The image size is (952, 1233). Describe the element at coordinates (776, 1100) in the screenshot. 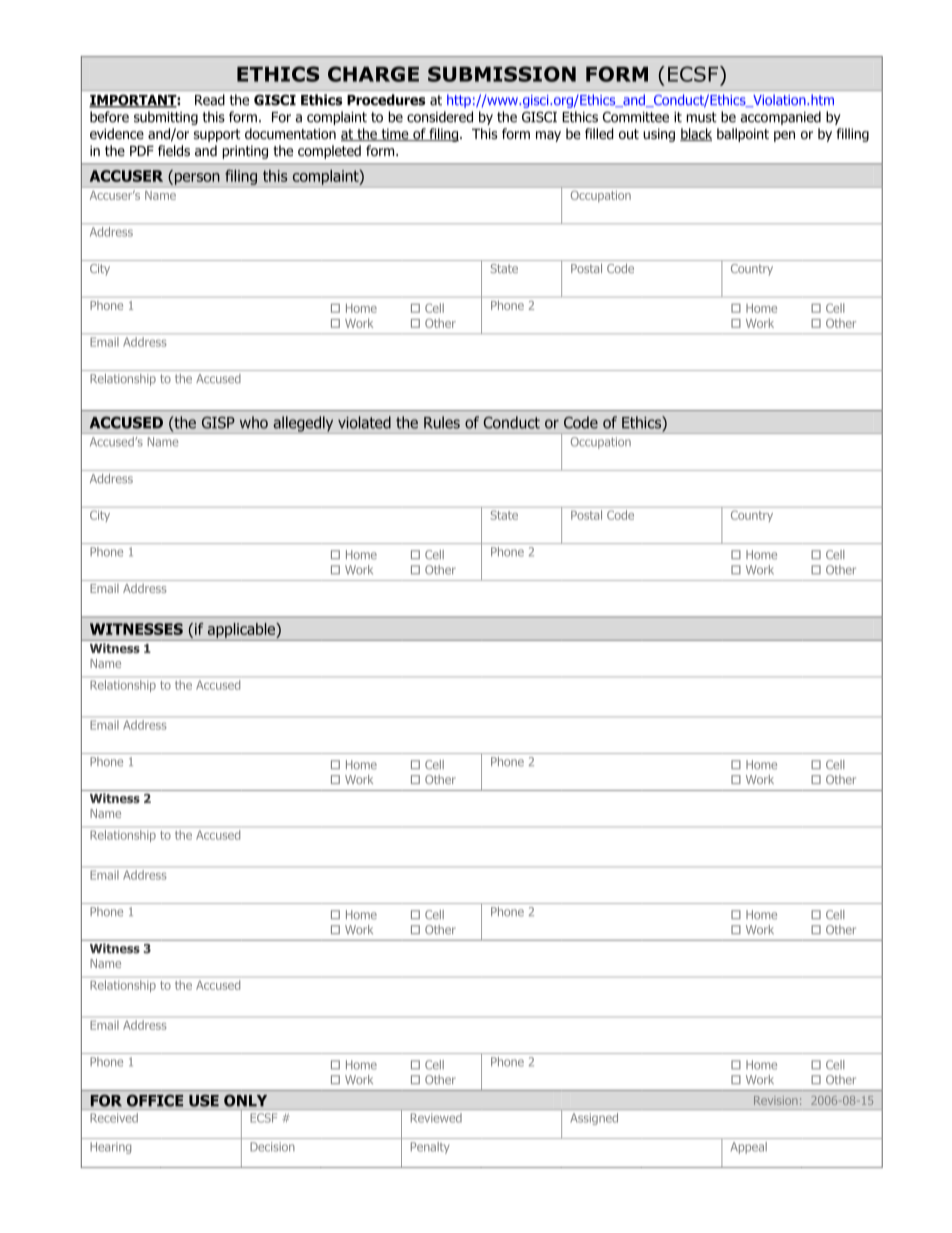

I see `Revision` at that location.
